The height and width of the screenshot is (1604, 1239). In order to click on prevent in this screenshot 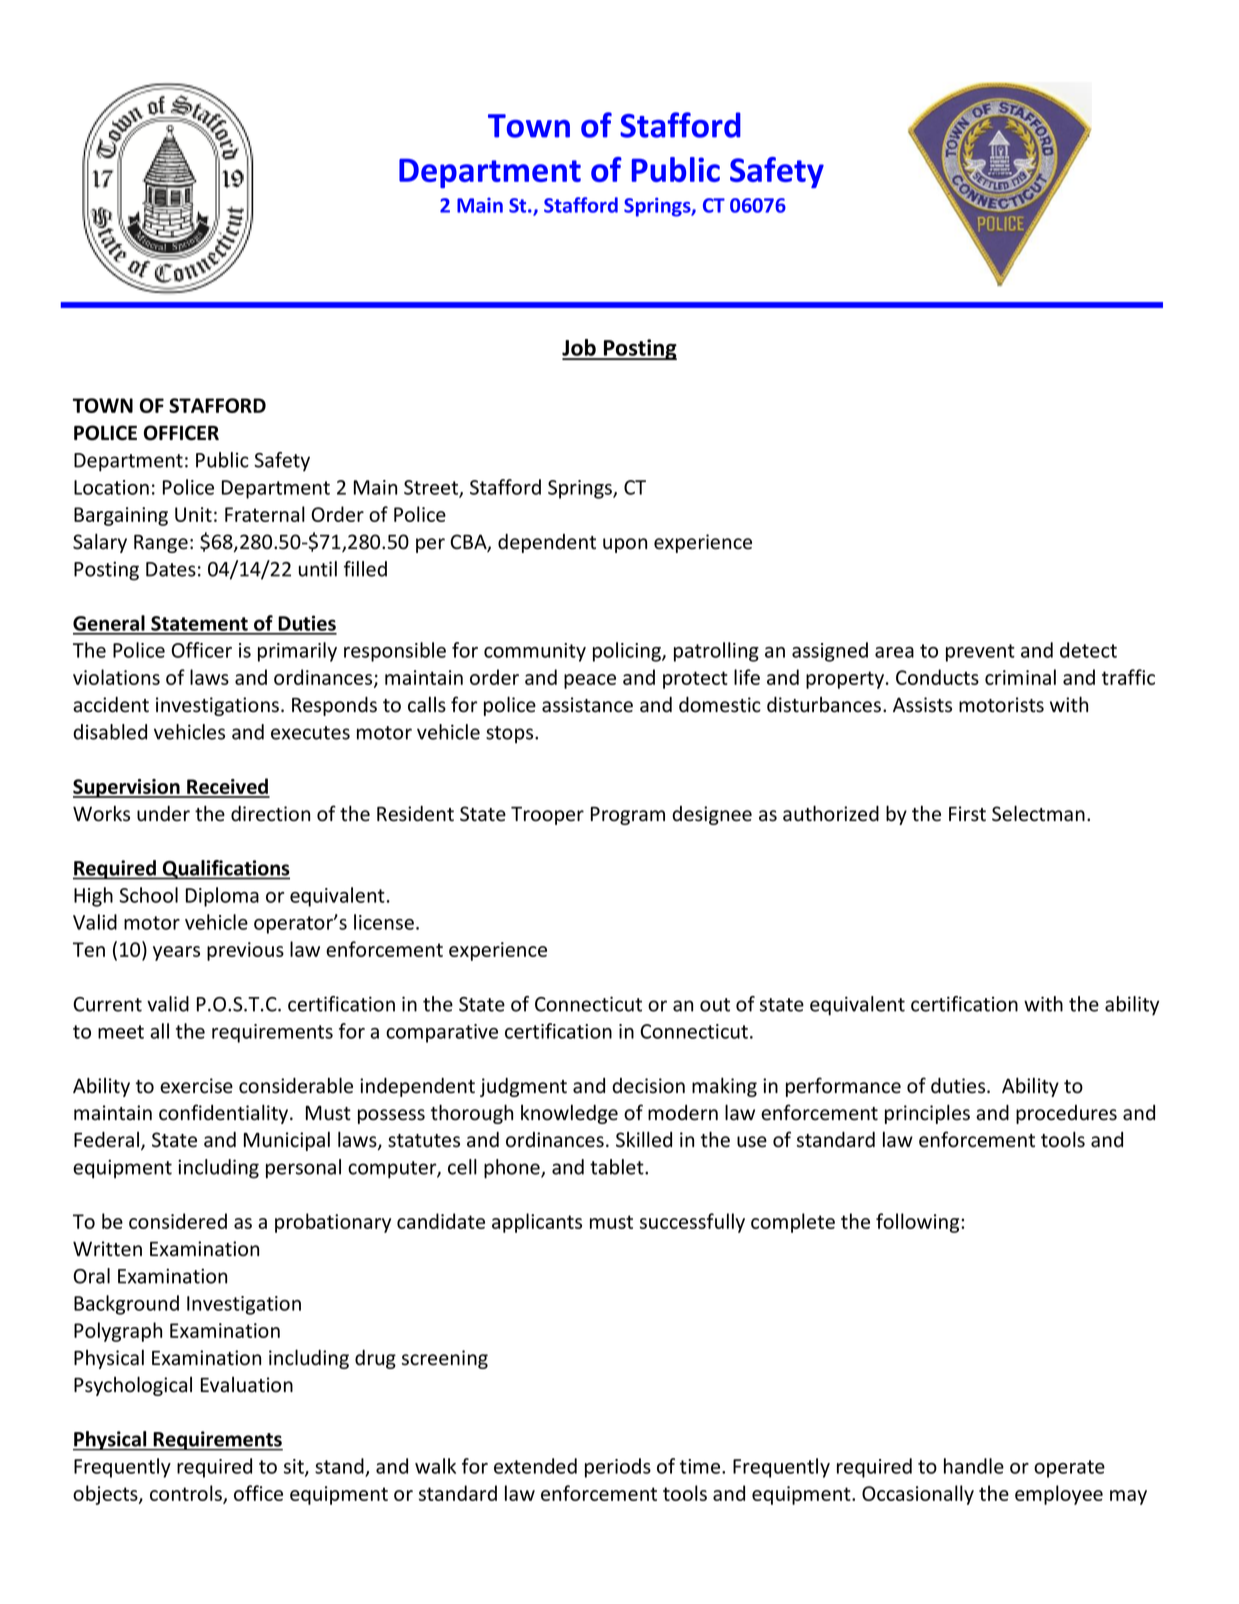, I will do `click(980, 653)`.
